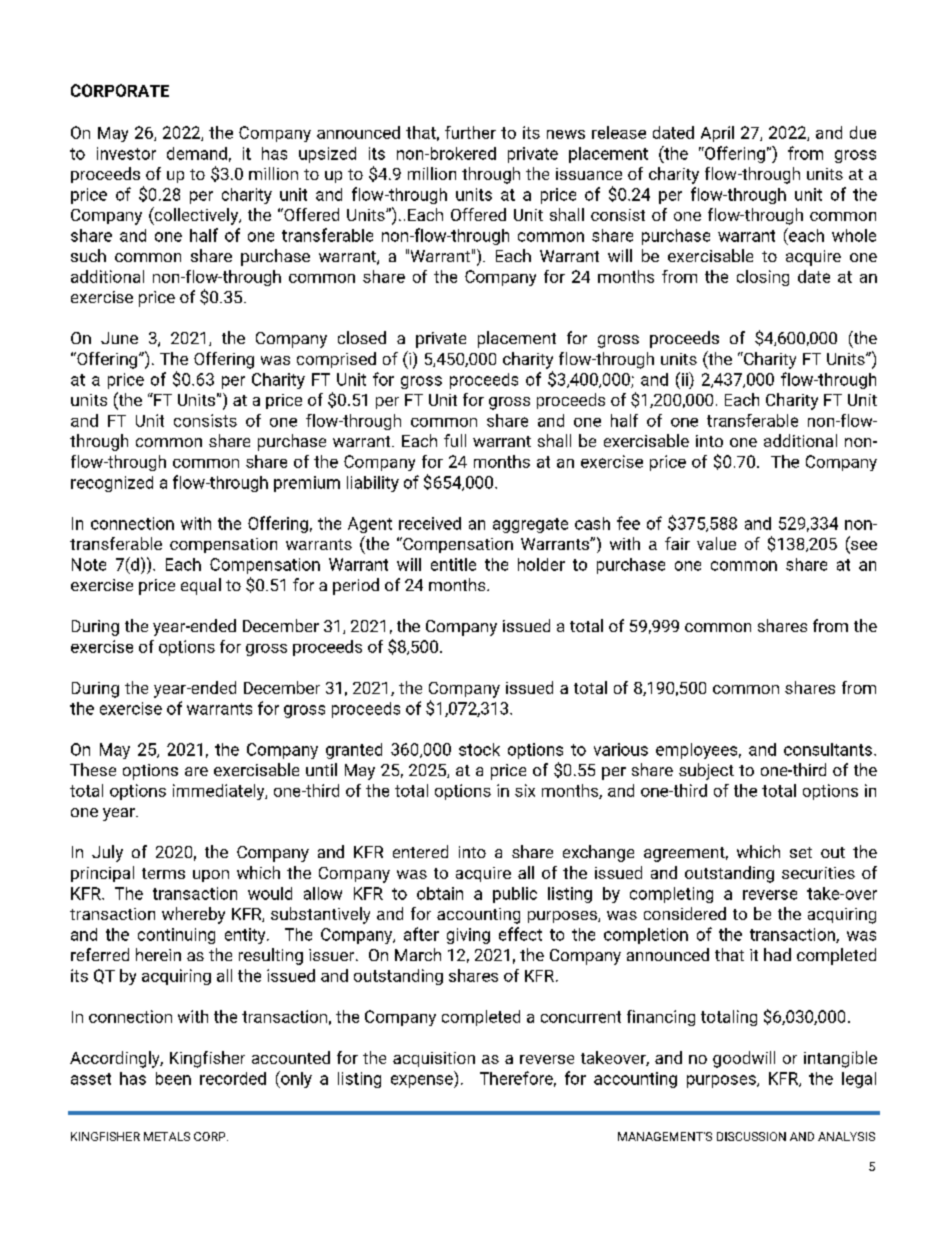 This screenshot has height=1233, width=952. What do you see at coordinates (525, 790) in the screenshot?
I see `six` at bounding box center [525, 790].
